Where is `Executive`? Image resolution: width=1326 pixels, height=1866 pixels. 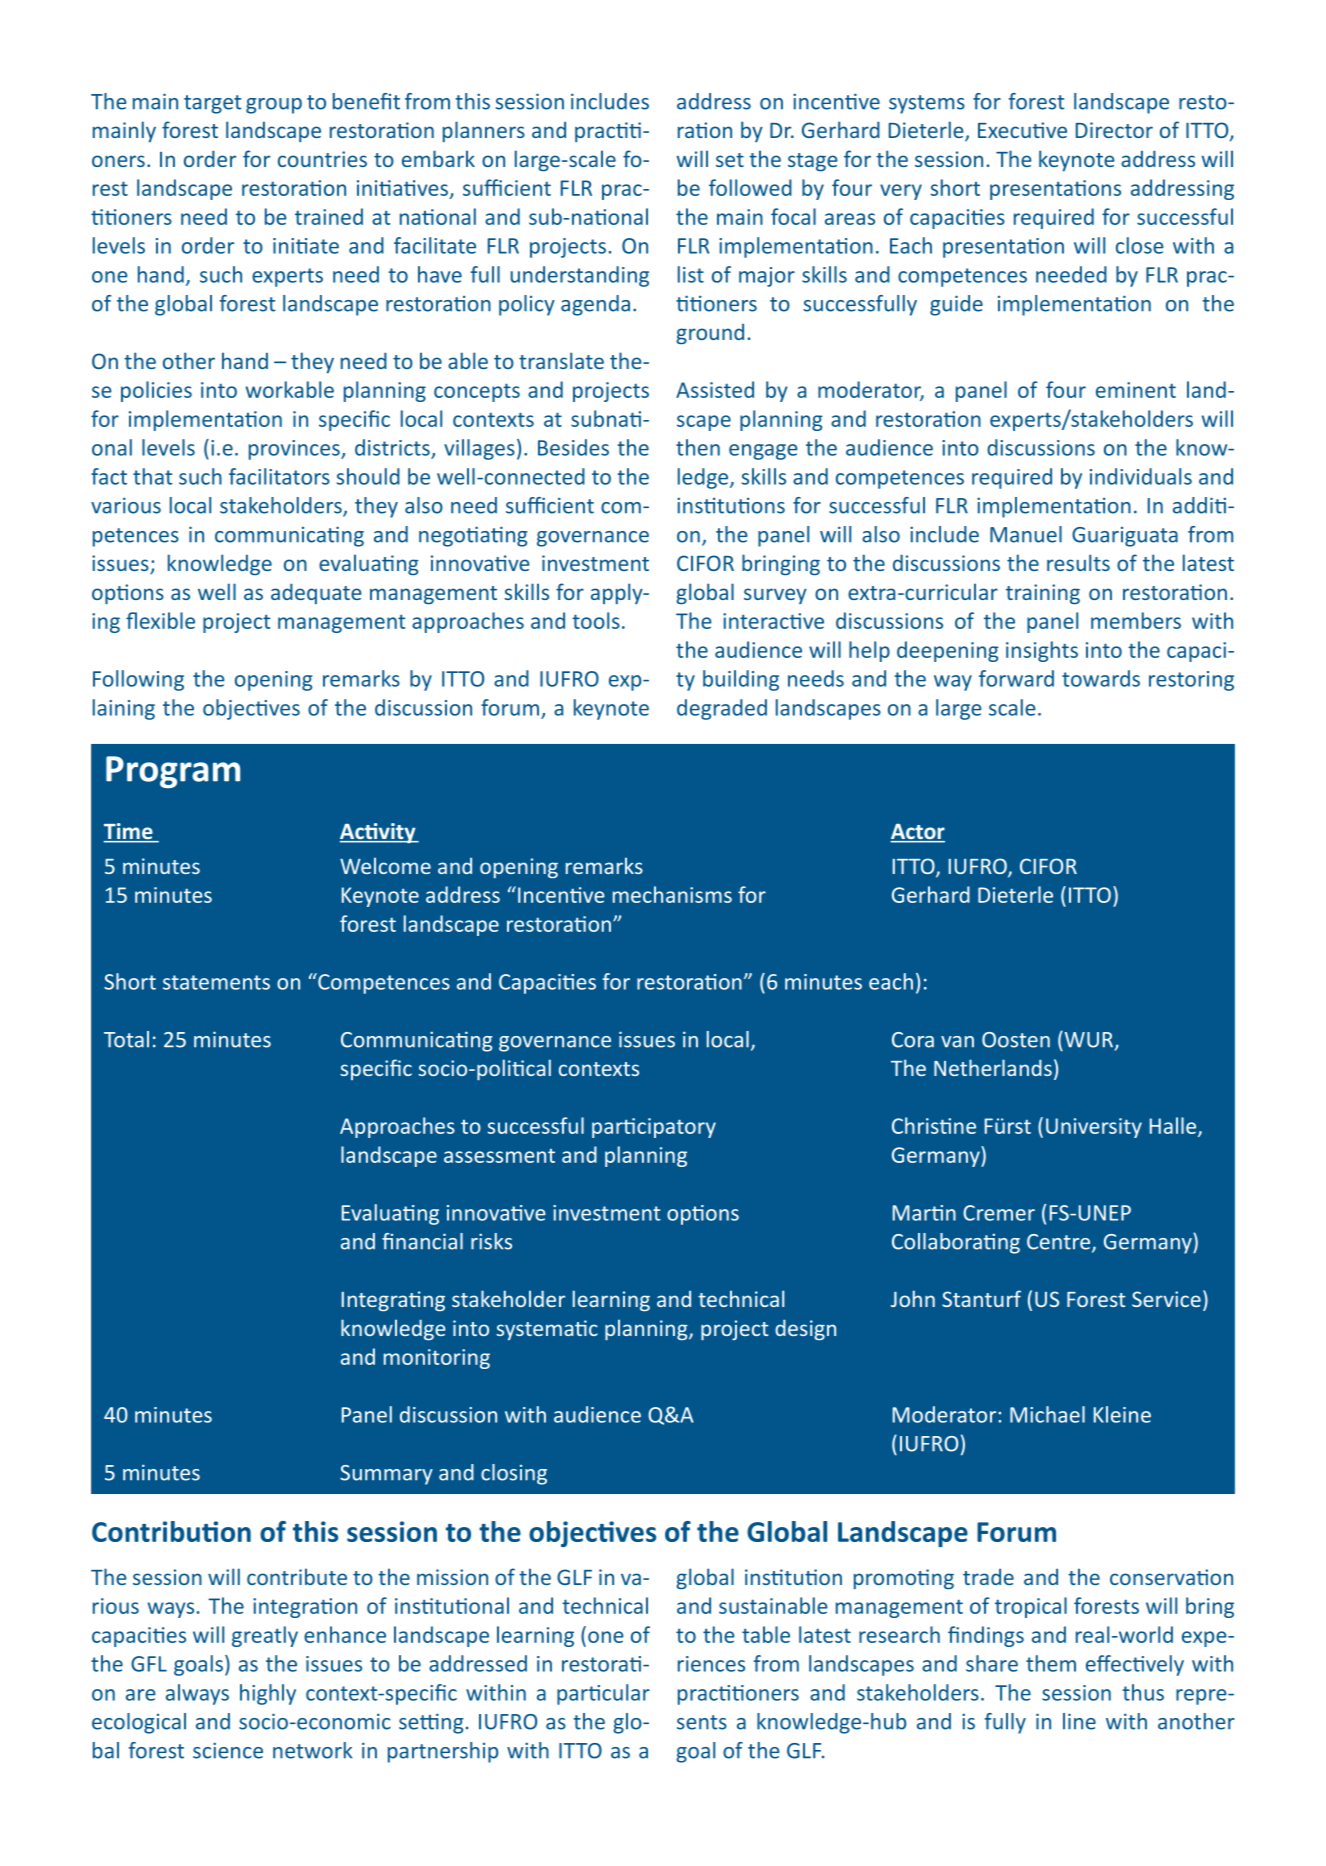 Executive is located at coordinates (1022, 130).
